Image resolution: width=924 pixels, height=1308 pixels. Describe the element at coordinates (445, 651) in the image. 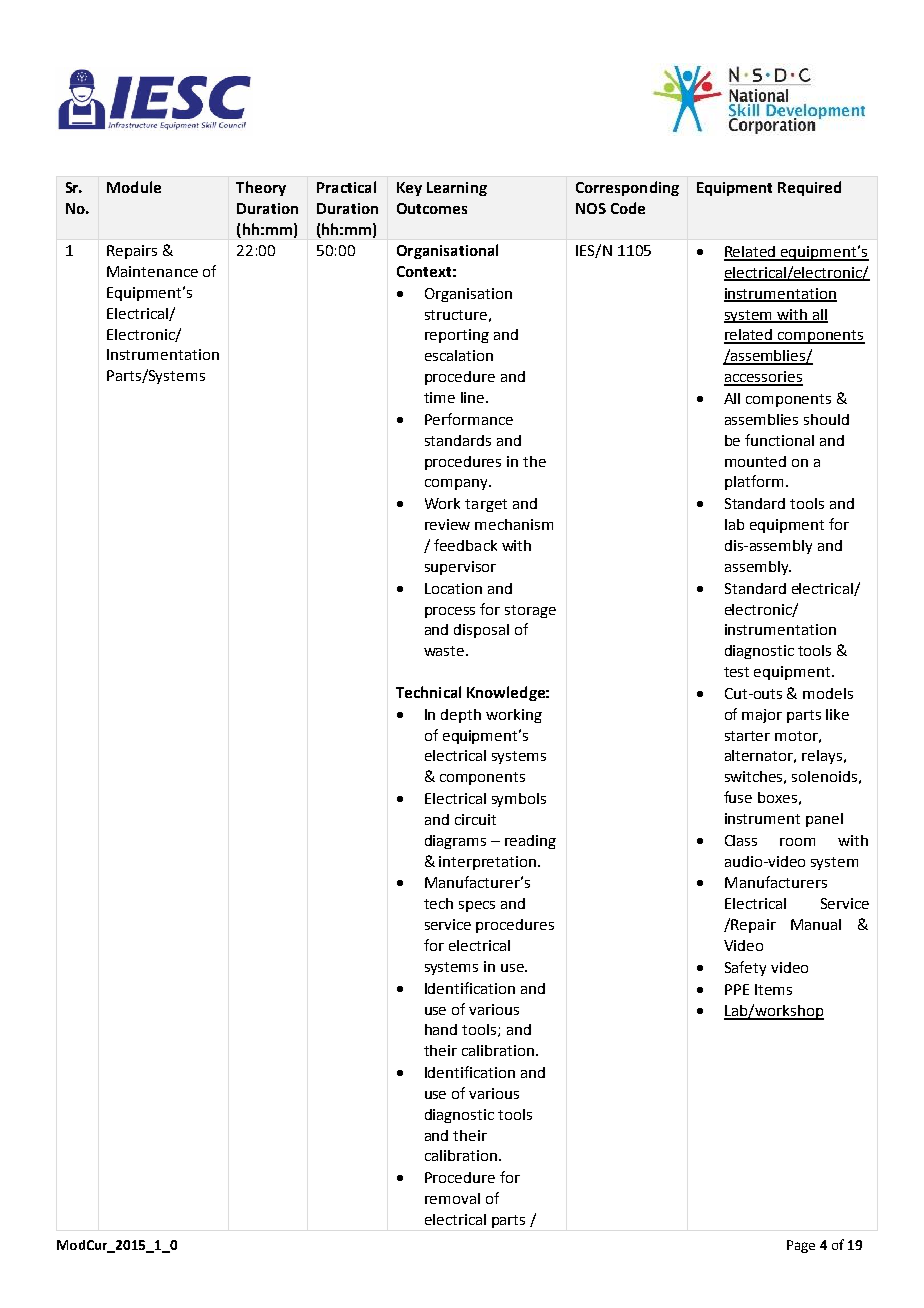

I see `waste` at that location.
